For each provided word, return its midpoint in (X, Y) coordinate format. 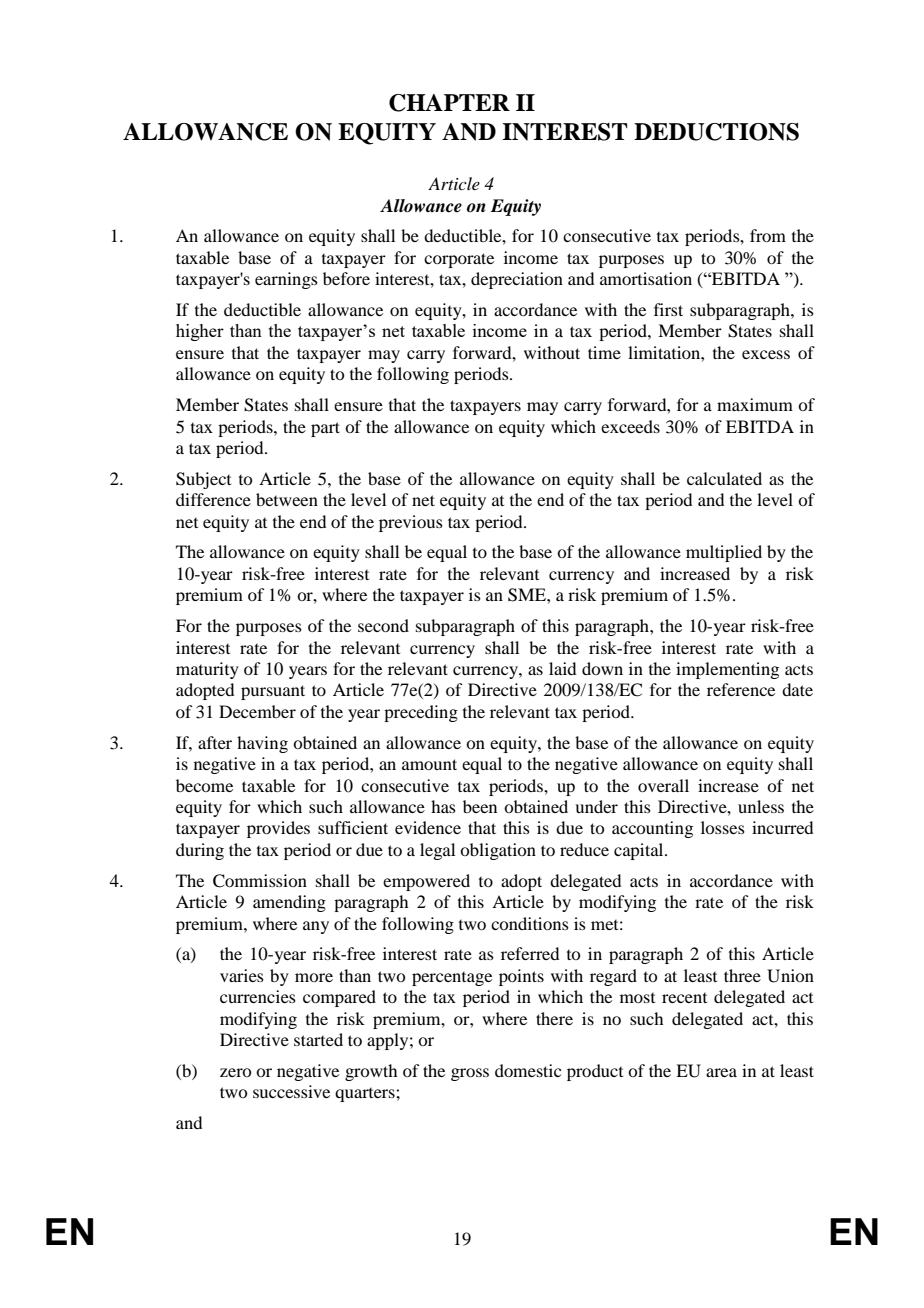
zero (235, 1072)
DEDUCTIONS (716, 132)
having (262, 744)
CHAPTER (449, 103)
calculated (724, 478)
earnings (286, 280)
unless (761, 806)
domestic (528, 1070)
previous (411, 523)
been (480, 806)
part (325, 429)
